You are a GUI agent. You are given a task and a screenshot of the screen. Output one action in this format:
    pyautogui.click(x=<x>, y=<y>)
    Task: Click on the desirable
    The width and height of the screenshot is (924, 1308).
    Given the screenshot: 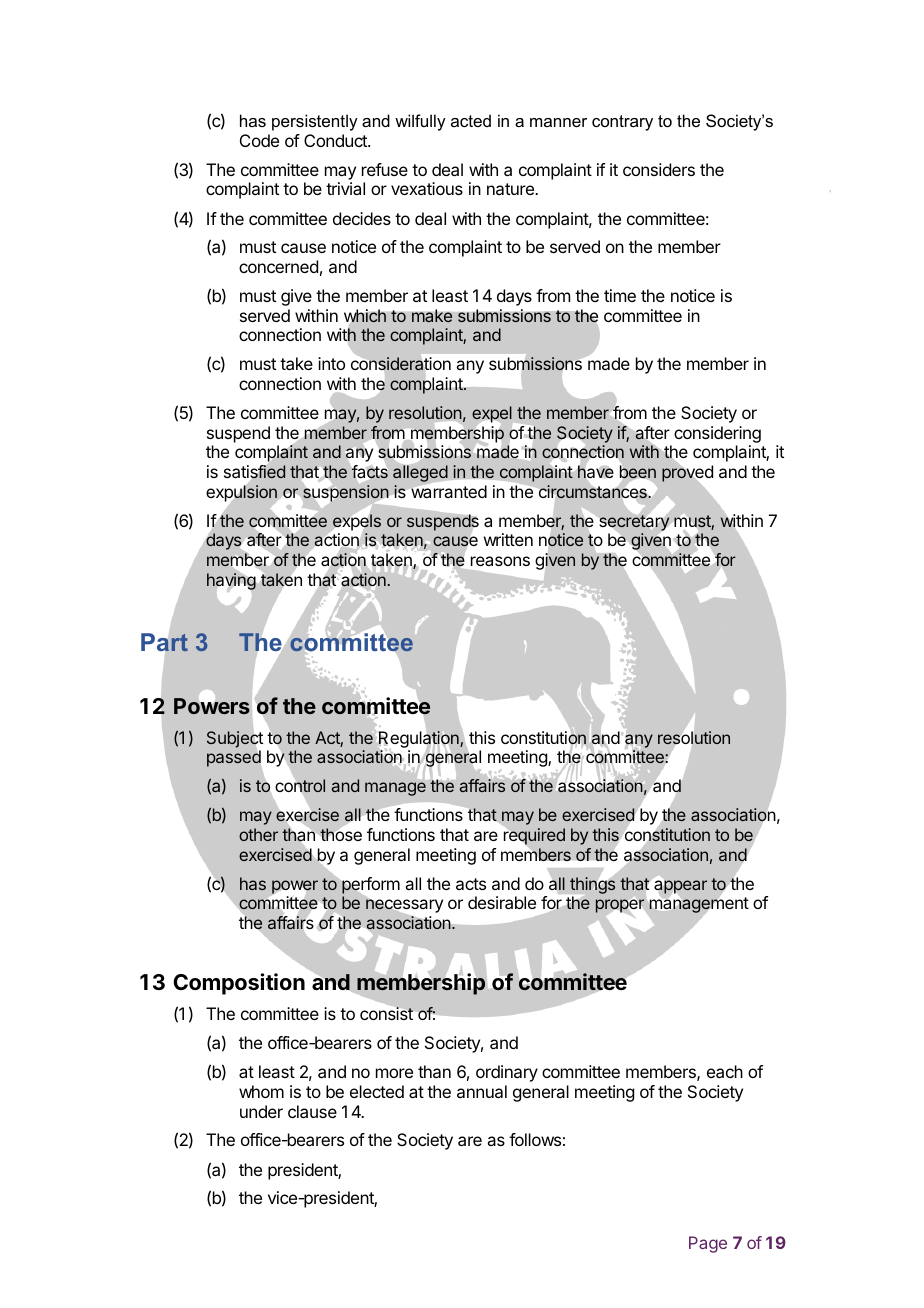 What is the action you would take?
    pyautogui.click(x=502, y=902)
